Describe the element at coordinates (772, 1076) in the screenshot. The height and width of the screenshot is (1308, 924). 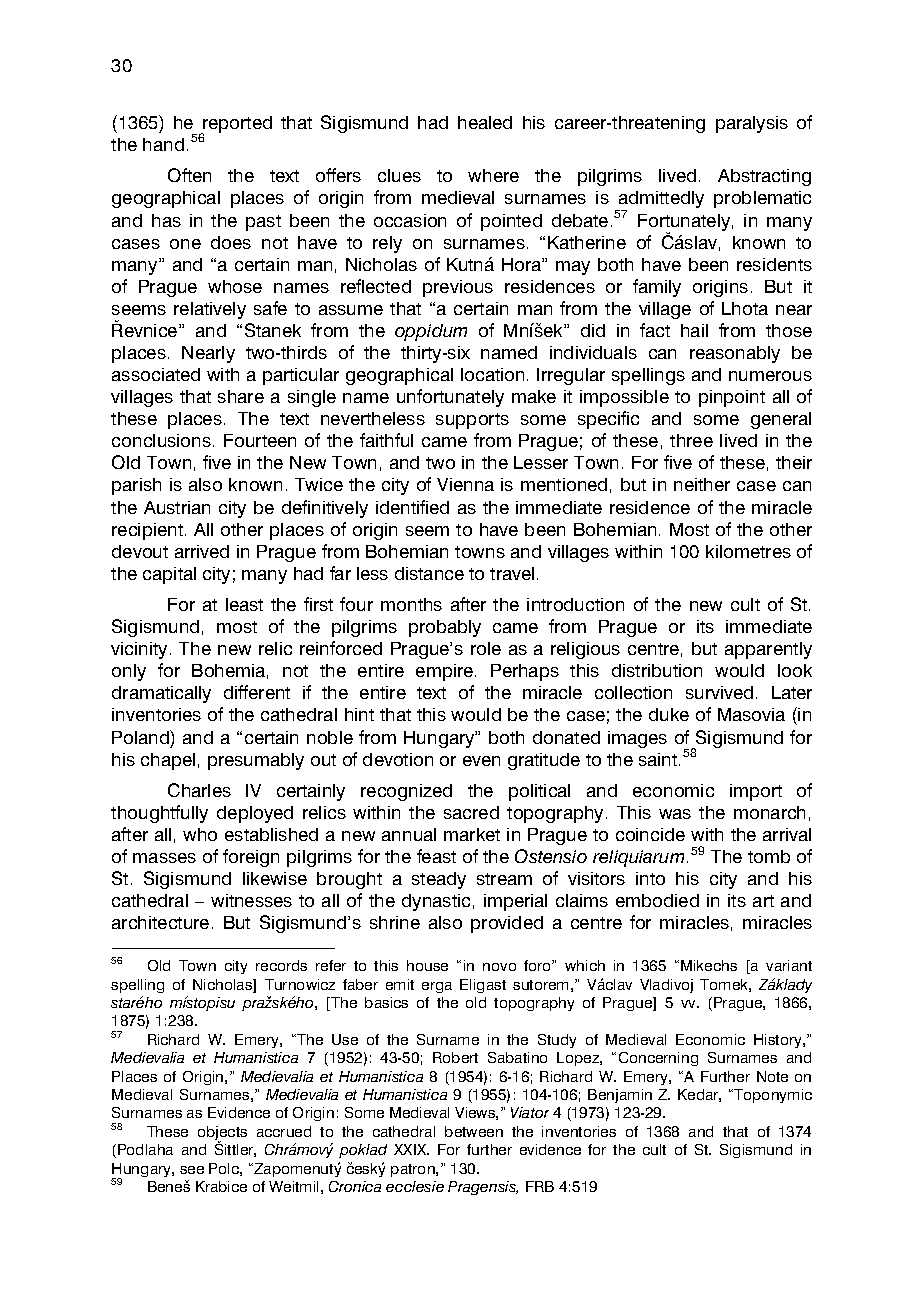
I see `Note` at that location.
